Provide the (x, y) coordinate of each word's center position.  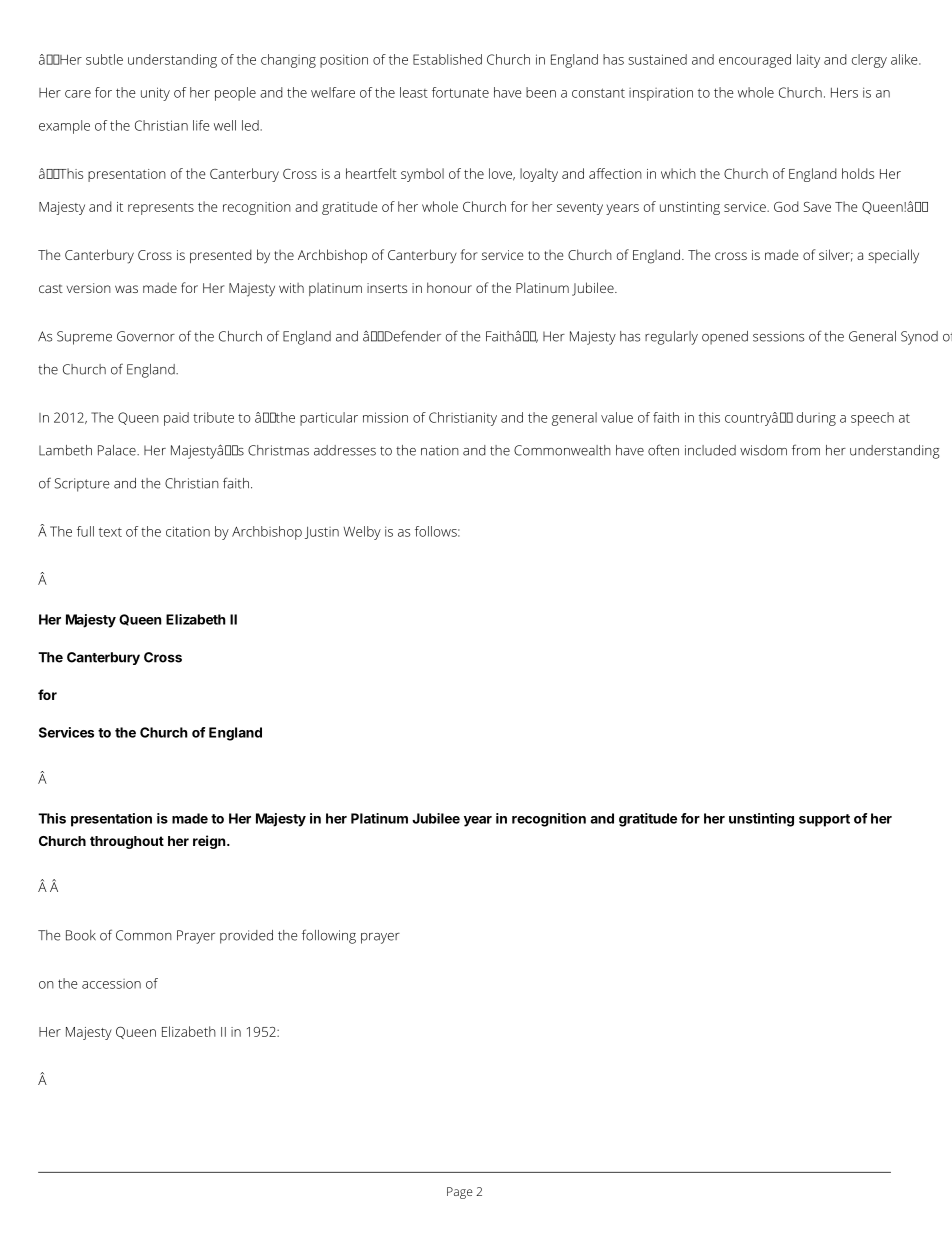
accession (111, 984)
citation (188, 531)
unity (155, 94)
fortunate (460, 92)
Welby (362, 533)
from (806, 450)
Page (460, 1193)
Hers (844, 92)
